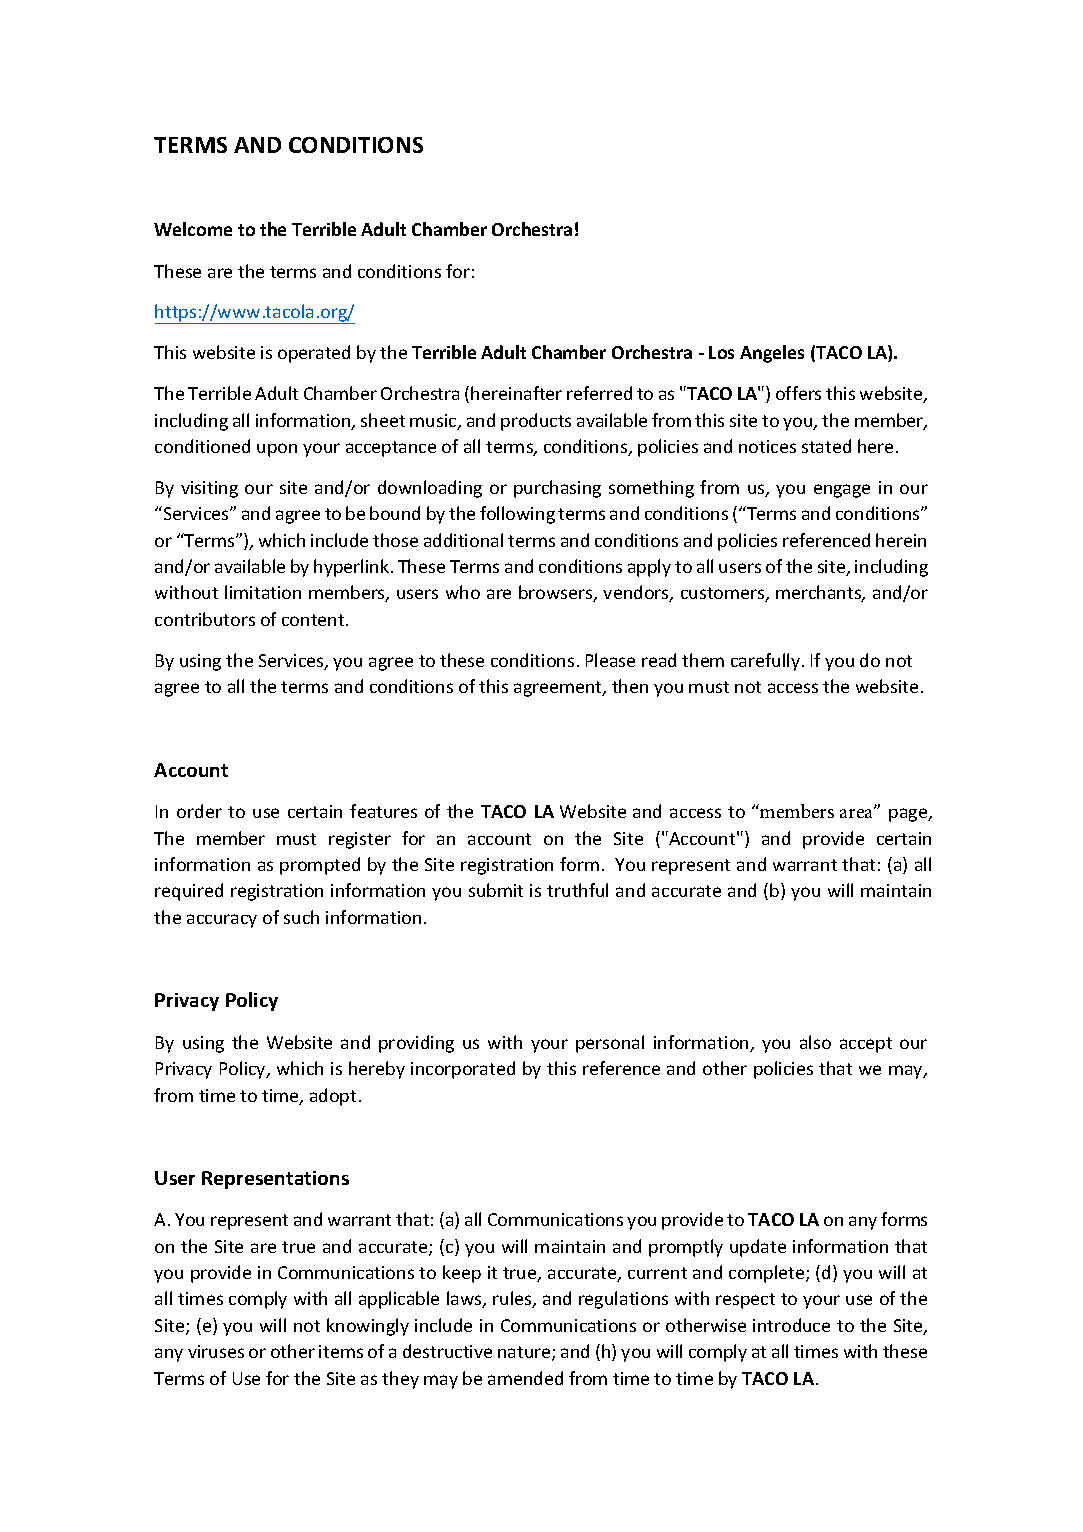 The image size is (1083, 1532). Describe the element at coordinates (463, 592) in the screenshot. I see `who` at that location.
